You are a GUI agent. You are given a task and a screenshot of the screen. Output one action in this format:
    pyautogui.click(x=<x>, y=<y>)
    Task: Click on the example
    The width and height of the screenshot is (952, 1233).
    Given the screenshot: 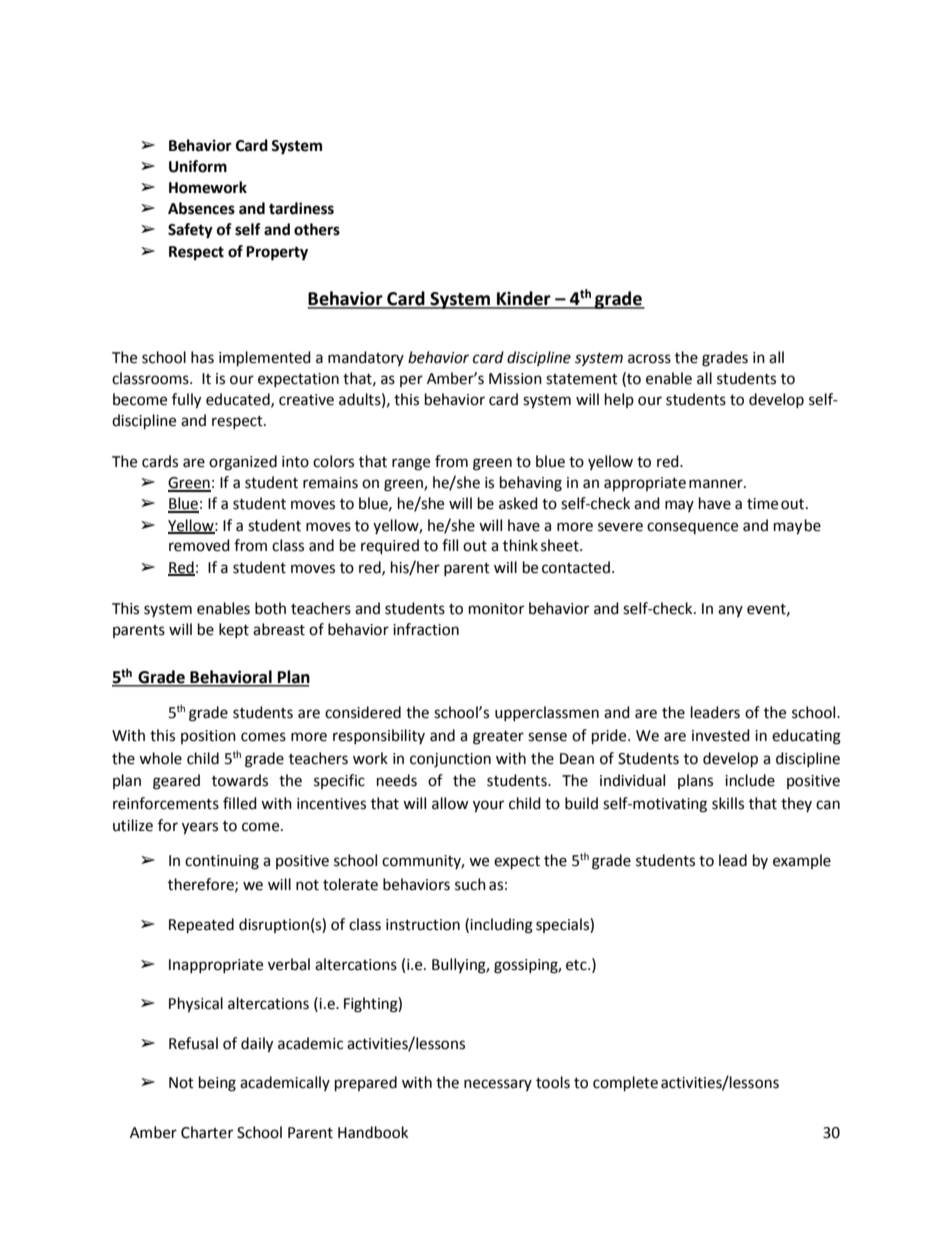 What is the action you would take?
    pyautogui.click(x=802, y=861)
